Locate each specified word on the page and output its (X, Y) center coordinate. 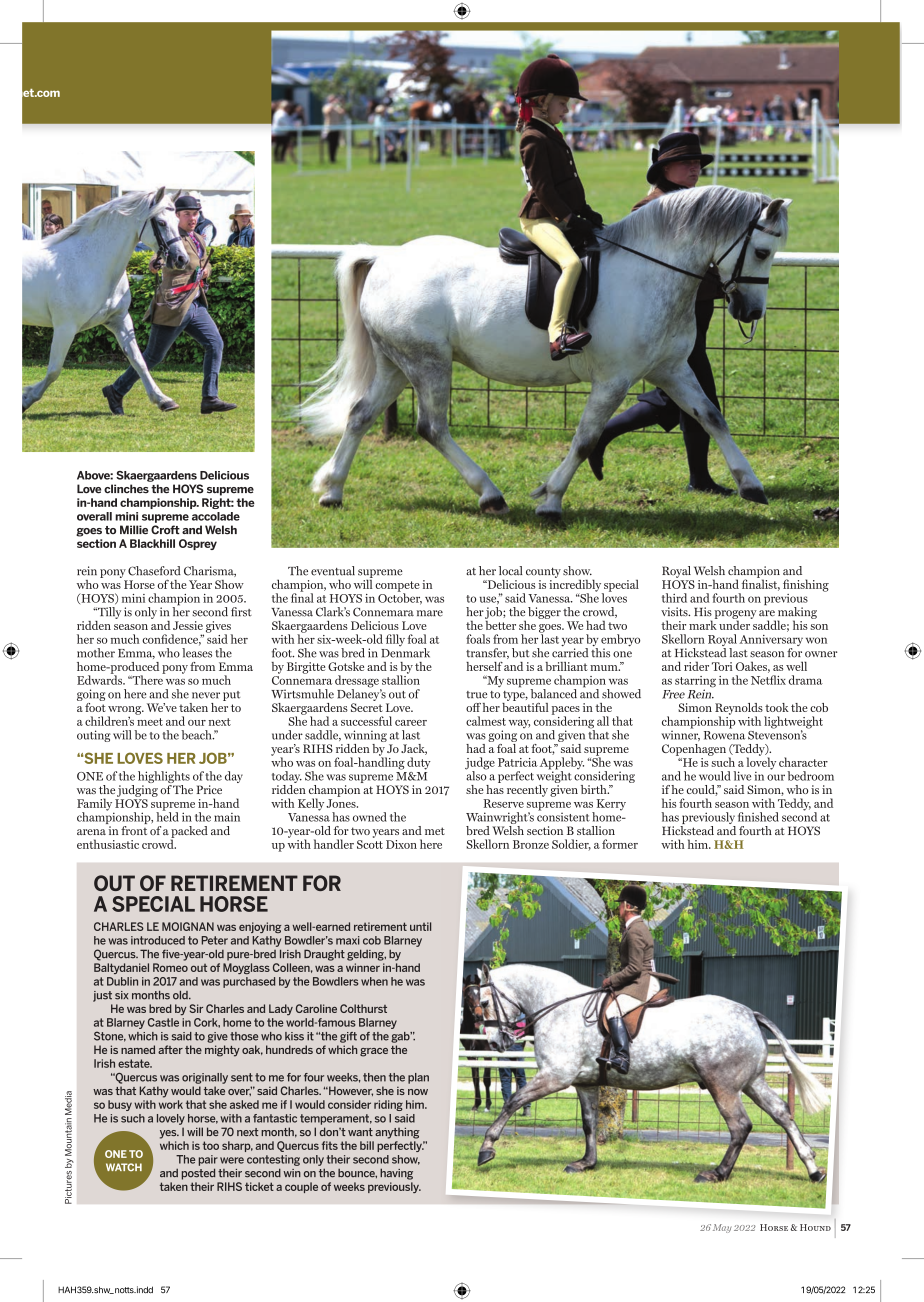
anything (397, 1133)
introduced (158, 940)
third (674, 598)
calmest (486, 721)
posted (198, 1174)
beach (197, 735)
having (396, 1174)
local (511, 571)
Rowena (725, 735)
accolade (216, 516)
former (620, 844)
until (420, 926)
